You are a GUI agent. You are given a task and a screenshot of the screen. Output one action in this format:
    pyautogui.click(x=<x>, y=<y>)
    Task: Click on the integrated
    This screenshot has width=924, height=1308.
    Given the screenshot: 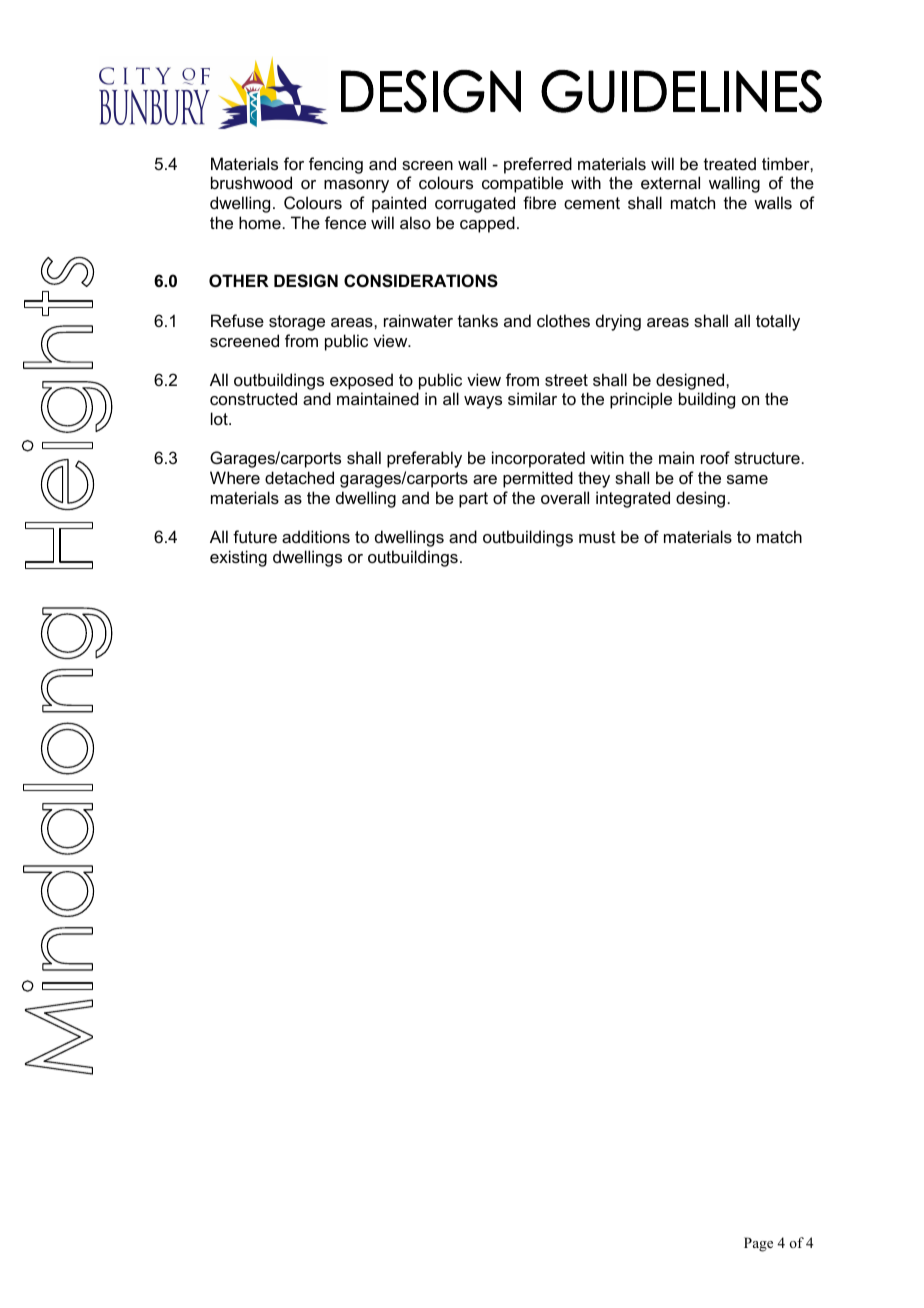 What is the action you would take?
    pyautogui.click(x=633, y=499)
